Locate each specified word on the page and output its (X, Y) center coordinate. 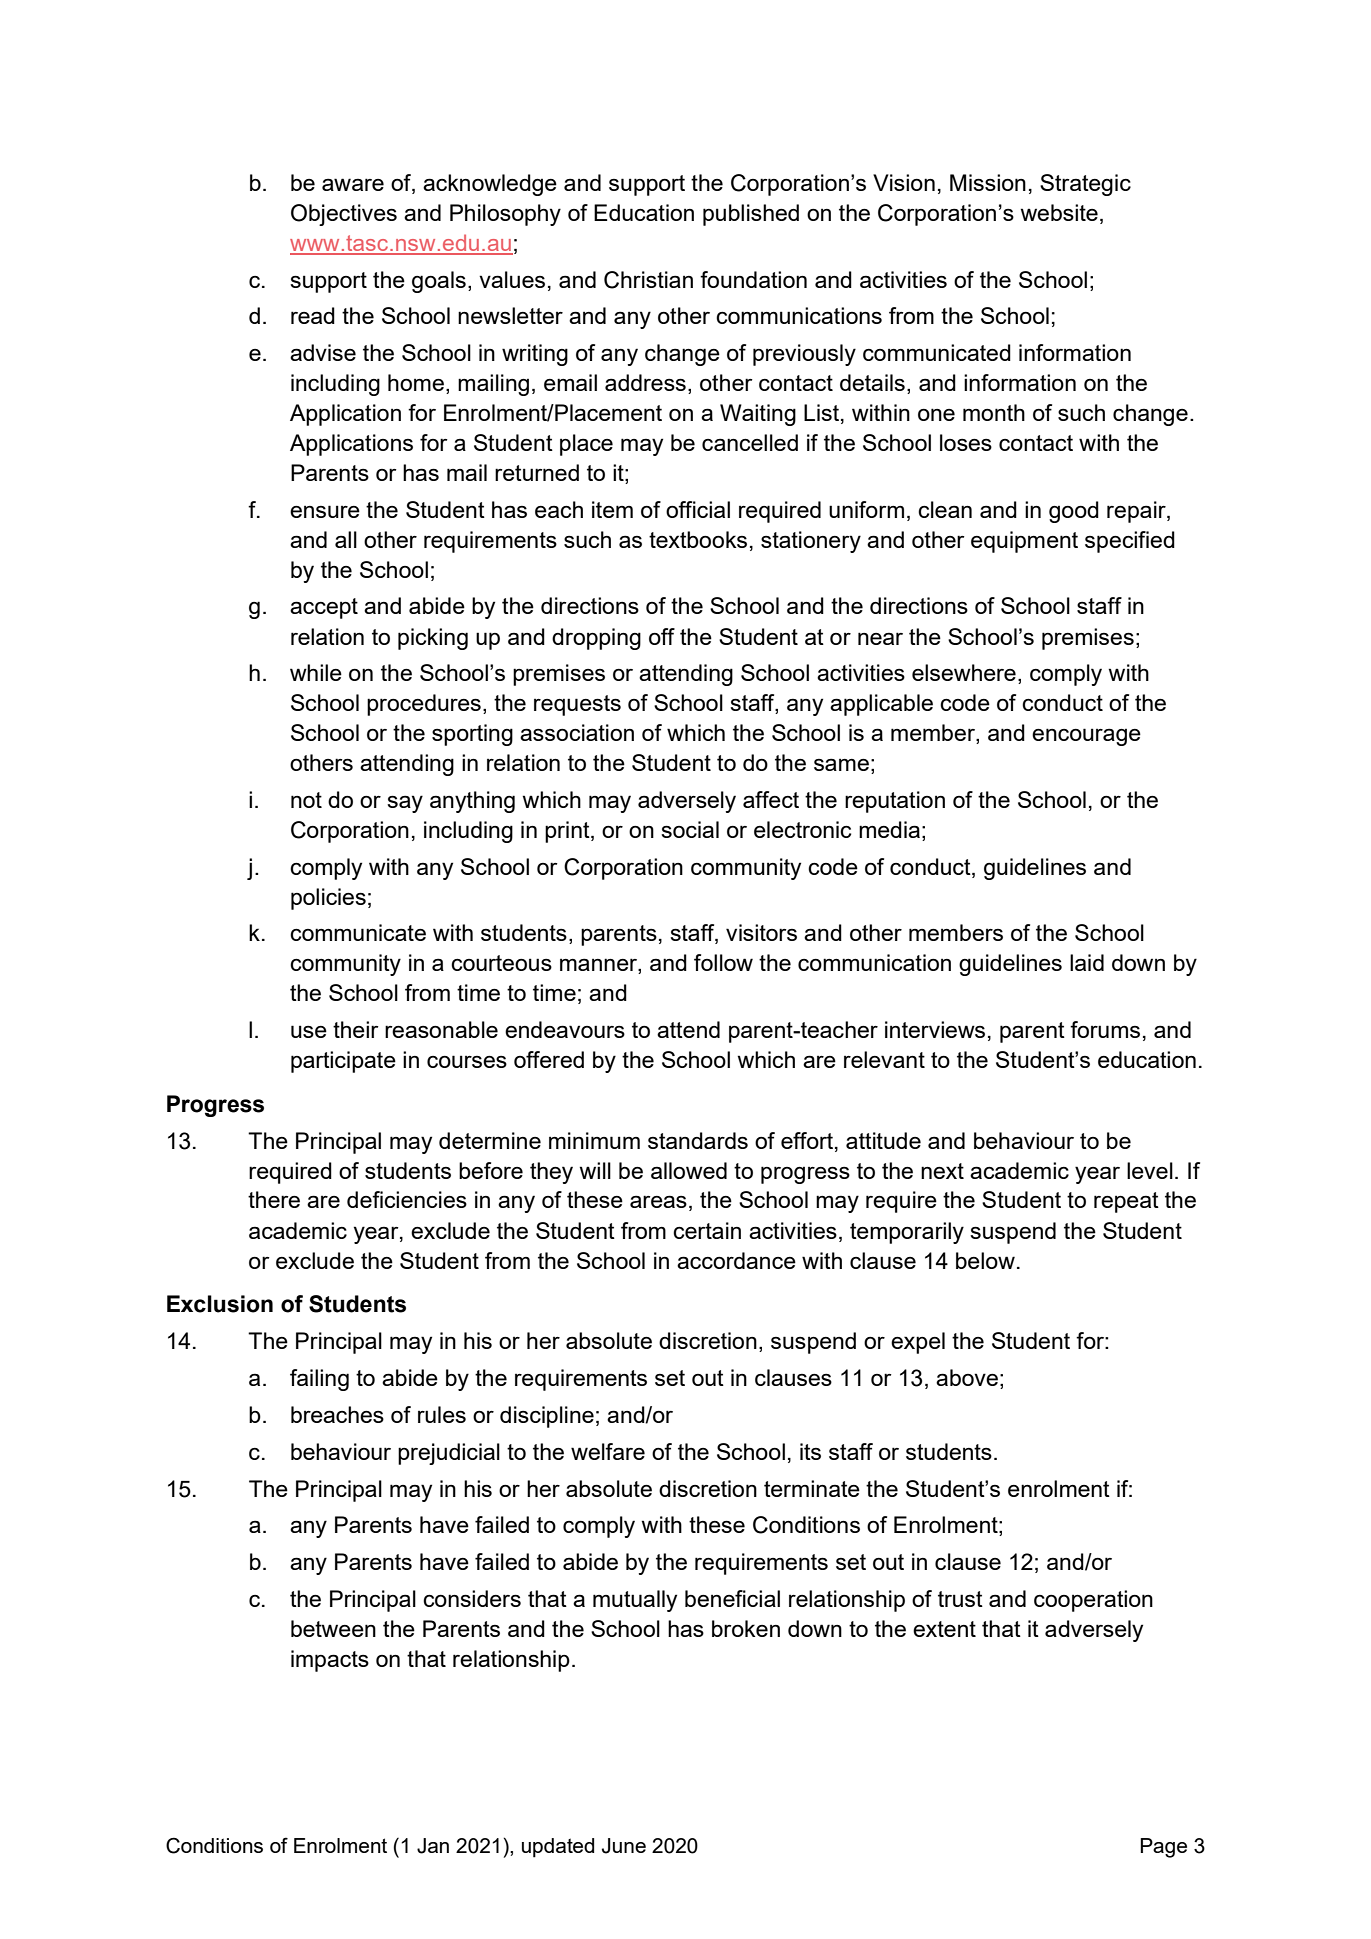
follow (723, 962)
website (1059, 212)
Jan (433, 1846)
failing (319, 1380)
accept (324, 608)
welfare (608, 1451)
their (356, 1029)
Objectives (344, 215)
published (751, 215)
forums (1105, 1029)
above (967, 1377)
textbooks (698, 539)
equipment (1024, 542)
